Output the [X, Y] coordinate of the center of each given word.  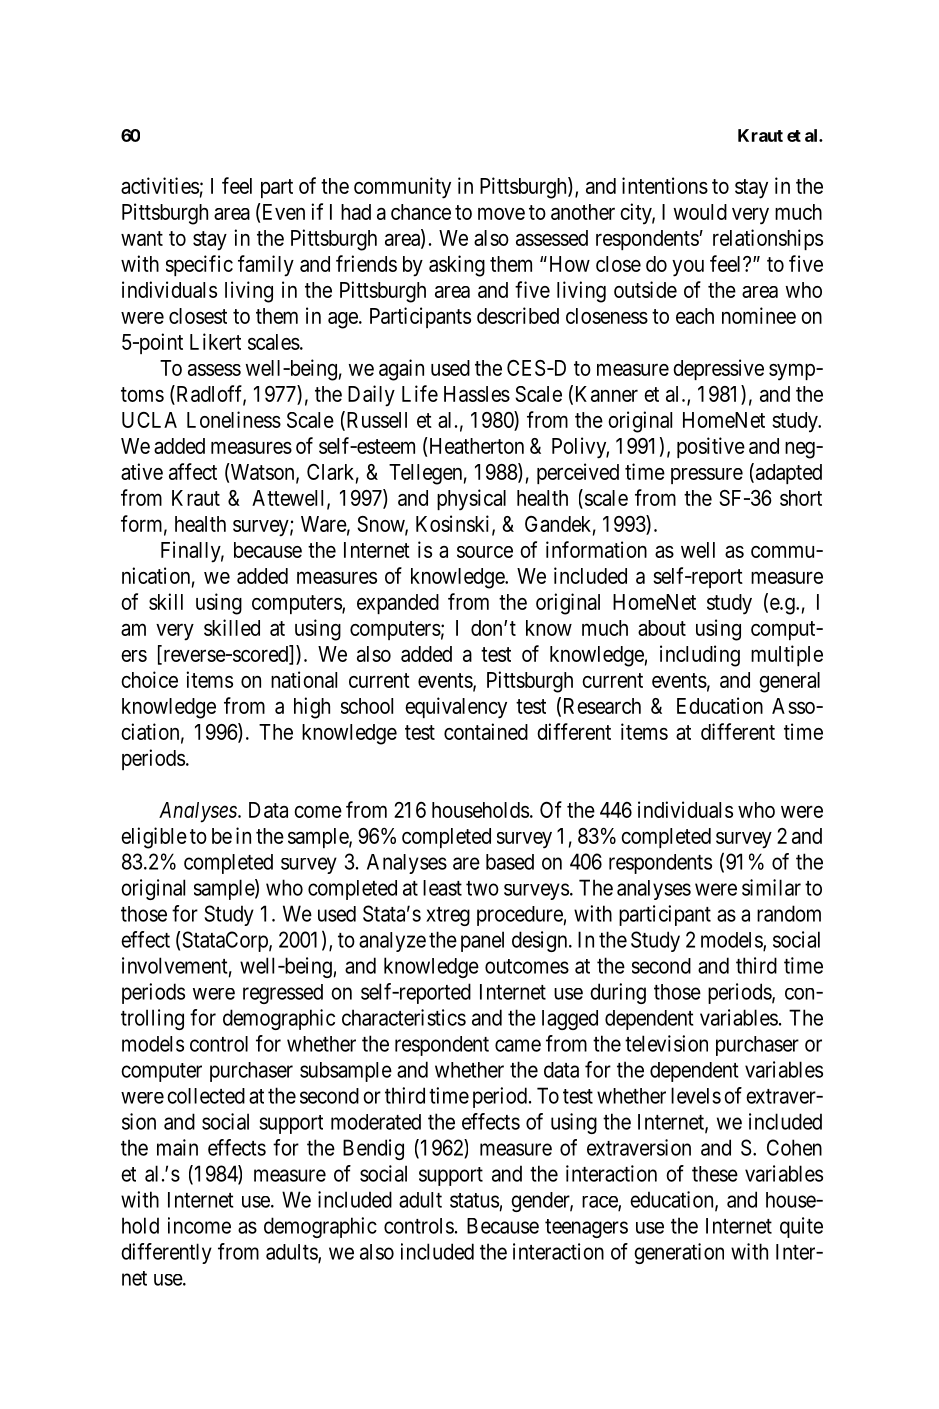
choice [149, 679]
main [177, 1147]
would [700, 212]
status [474, 1200]
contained [486, 731]
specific [199, 265]
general [789, 682]
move [501, 213]
